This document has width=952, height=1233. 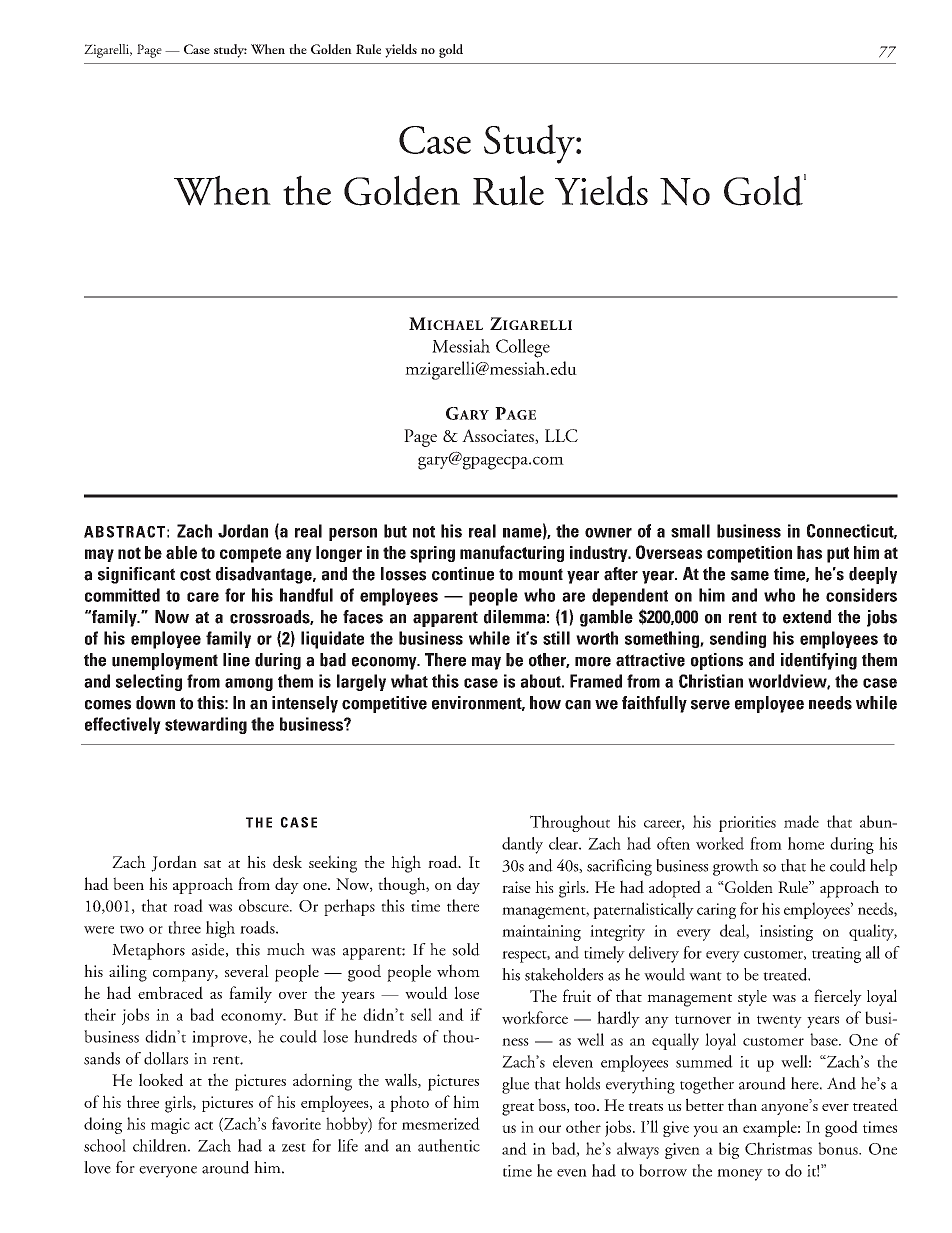 What do you see at coordinates (819, 661) in the document?
I see `identifying` at bounding box center [819, 661].
